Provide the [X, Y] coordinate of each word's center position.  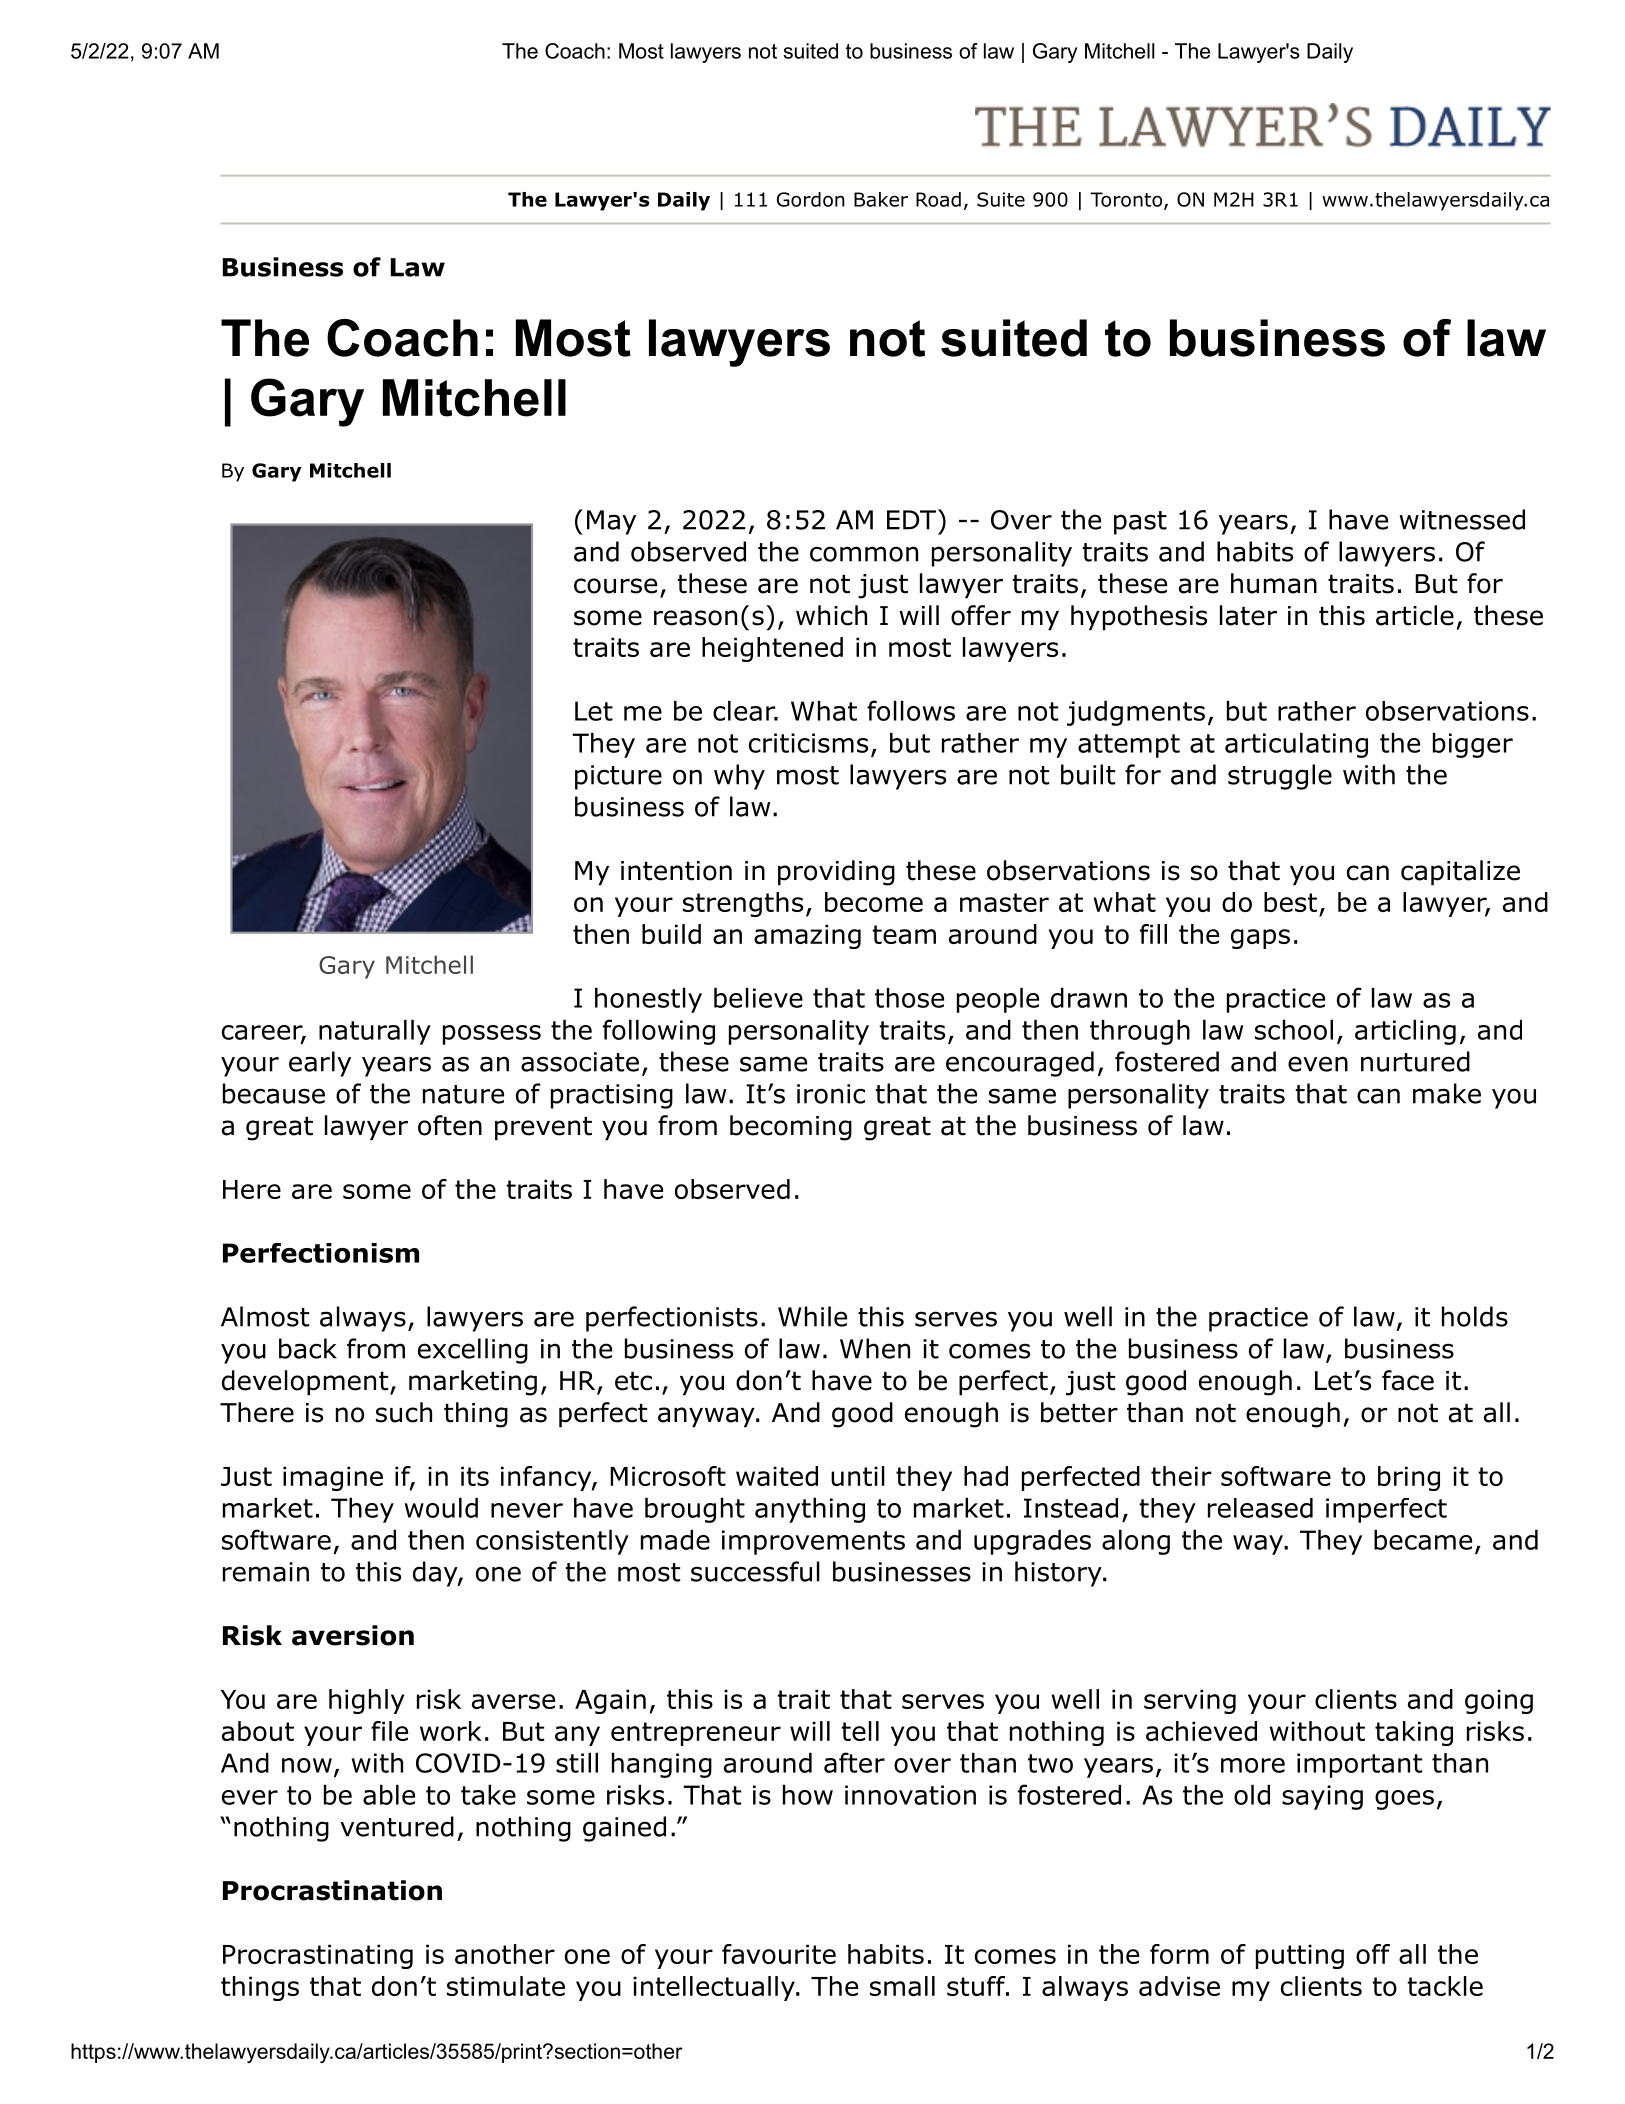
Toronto [1127, 200]
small [902, 1986]
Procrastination [332, 1890]
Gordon [811, 199]
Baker [881, 199]
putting [1300, 1956]
